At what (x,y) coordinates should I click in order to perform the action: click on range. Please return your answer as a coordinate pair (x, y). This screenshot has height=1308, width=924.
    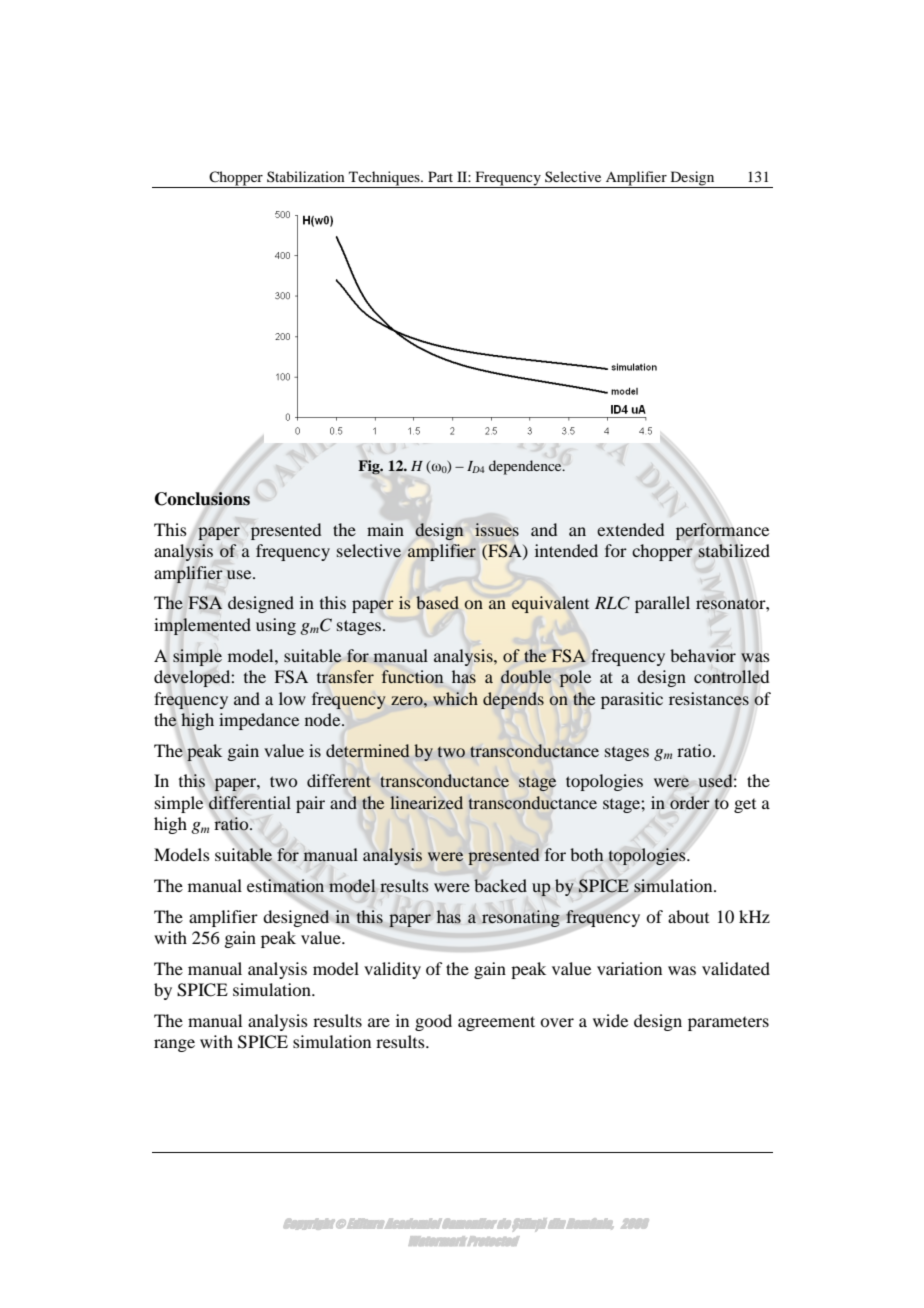
    Looking at the image, I should click on (174, 1045).
